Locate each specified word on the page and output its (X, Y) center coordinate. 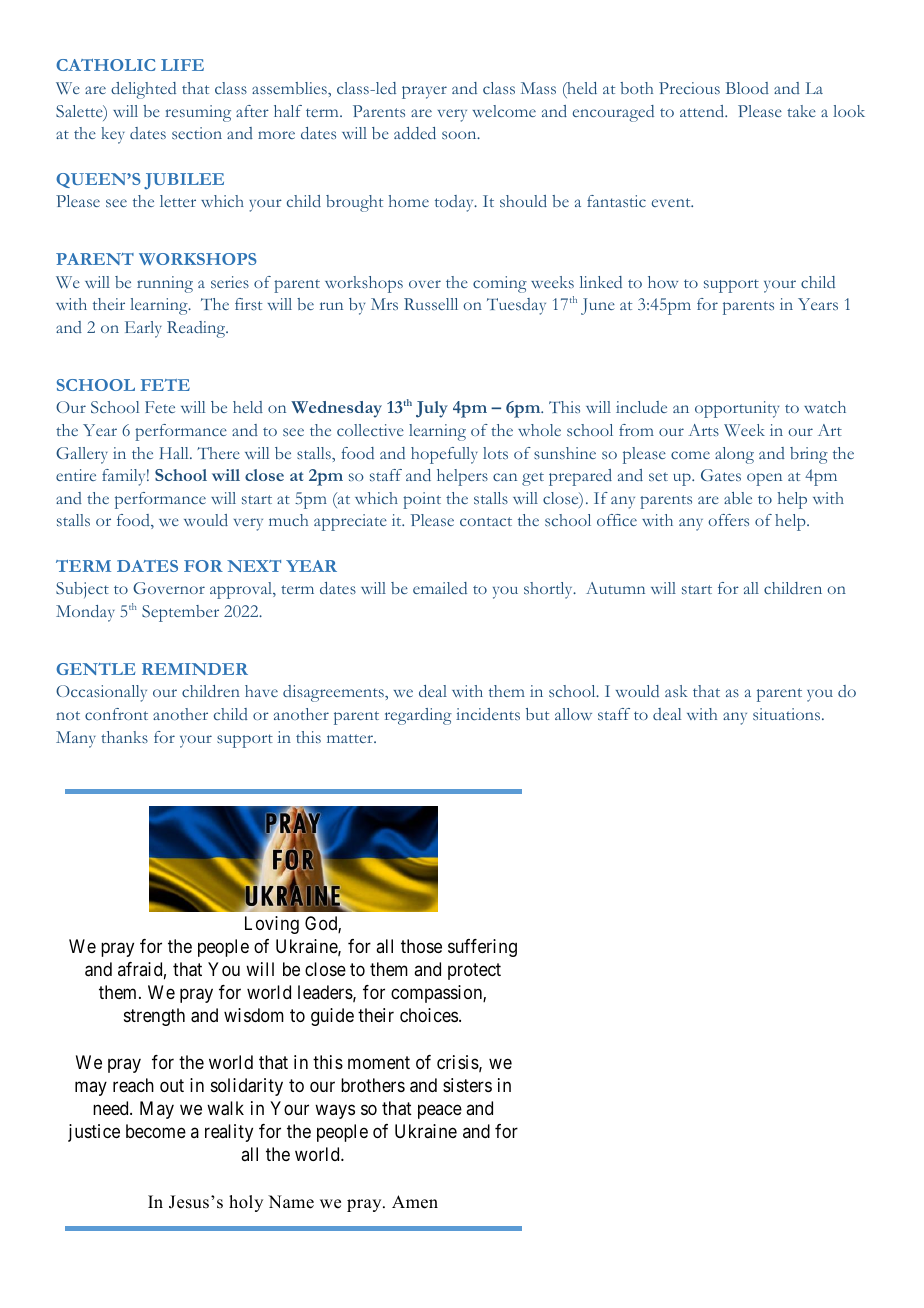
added (415, 133)
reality (229, 1133)
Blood (747, 88)
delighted (143, 90)
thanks (124, 737)
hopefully (444, 455)
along (734, 455)
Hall (175, 453)
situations (788, 714)
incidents (488, 714)
